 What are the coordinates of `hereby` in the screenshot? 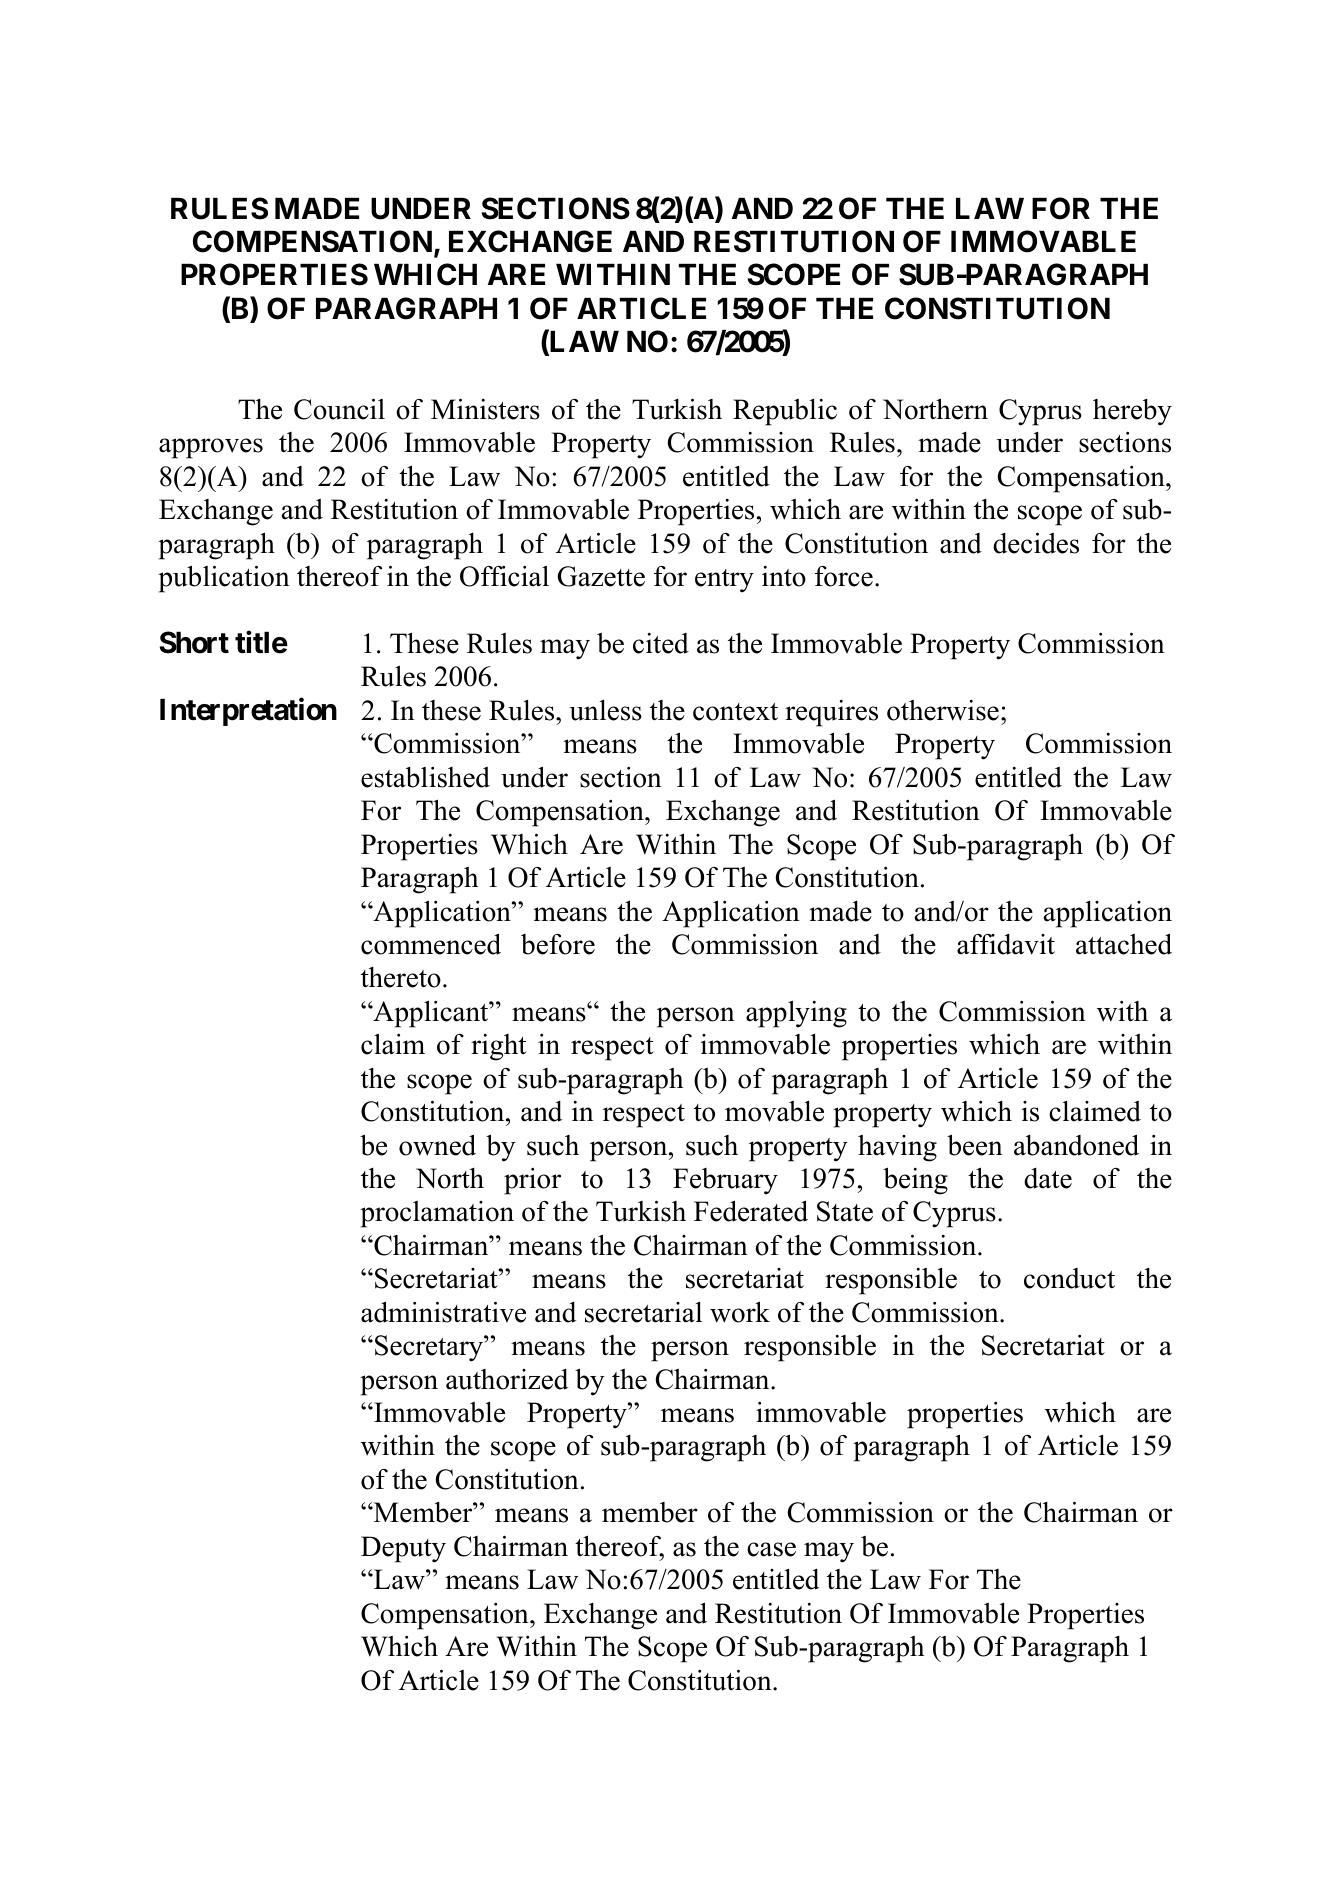 It's located at (1132, 412).
